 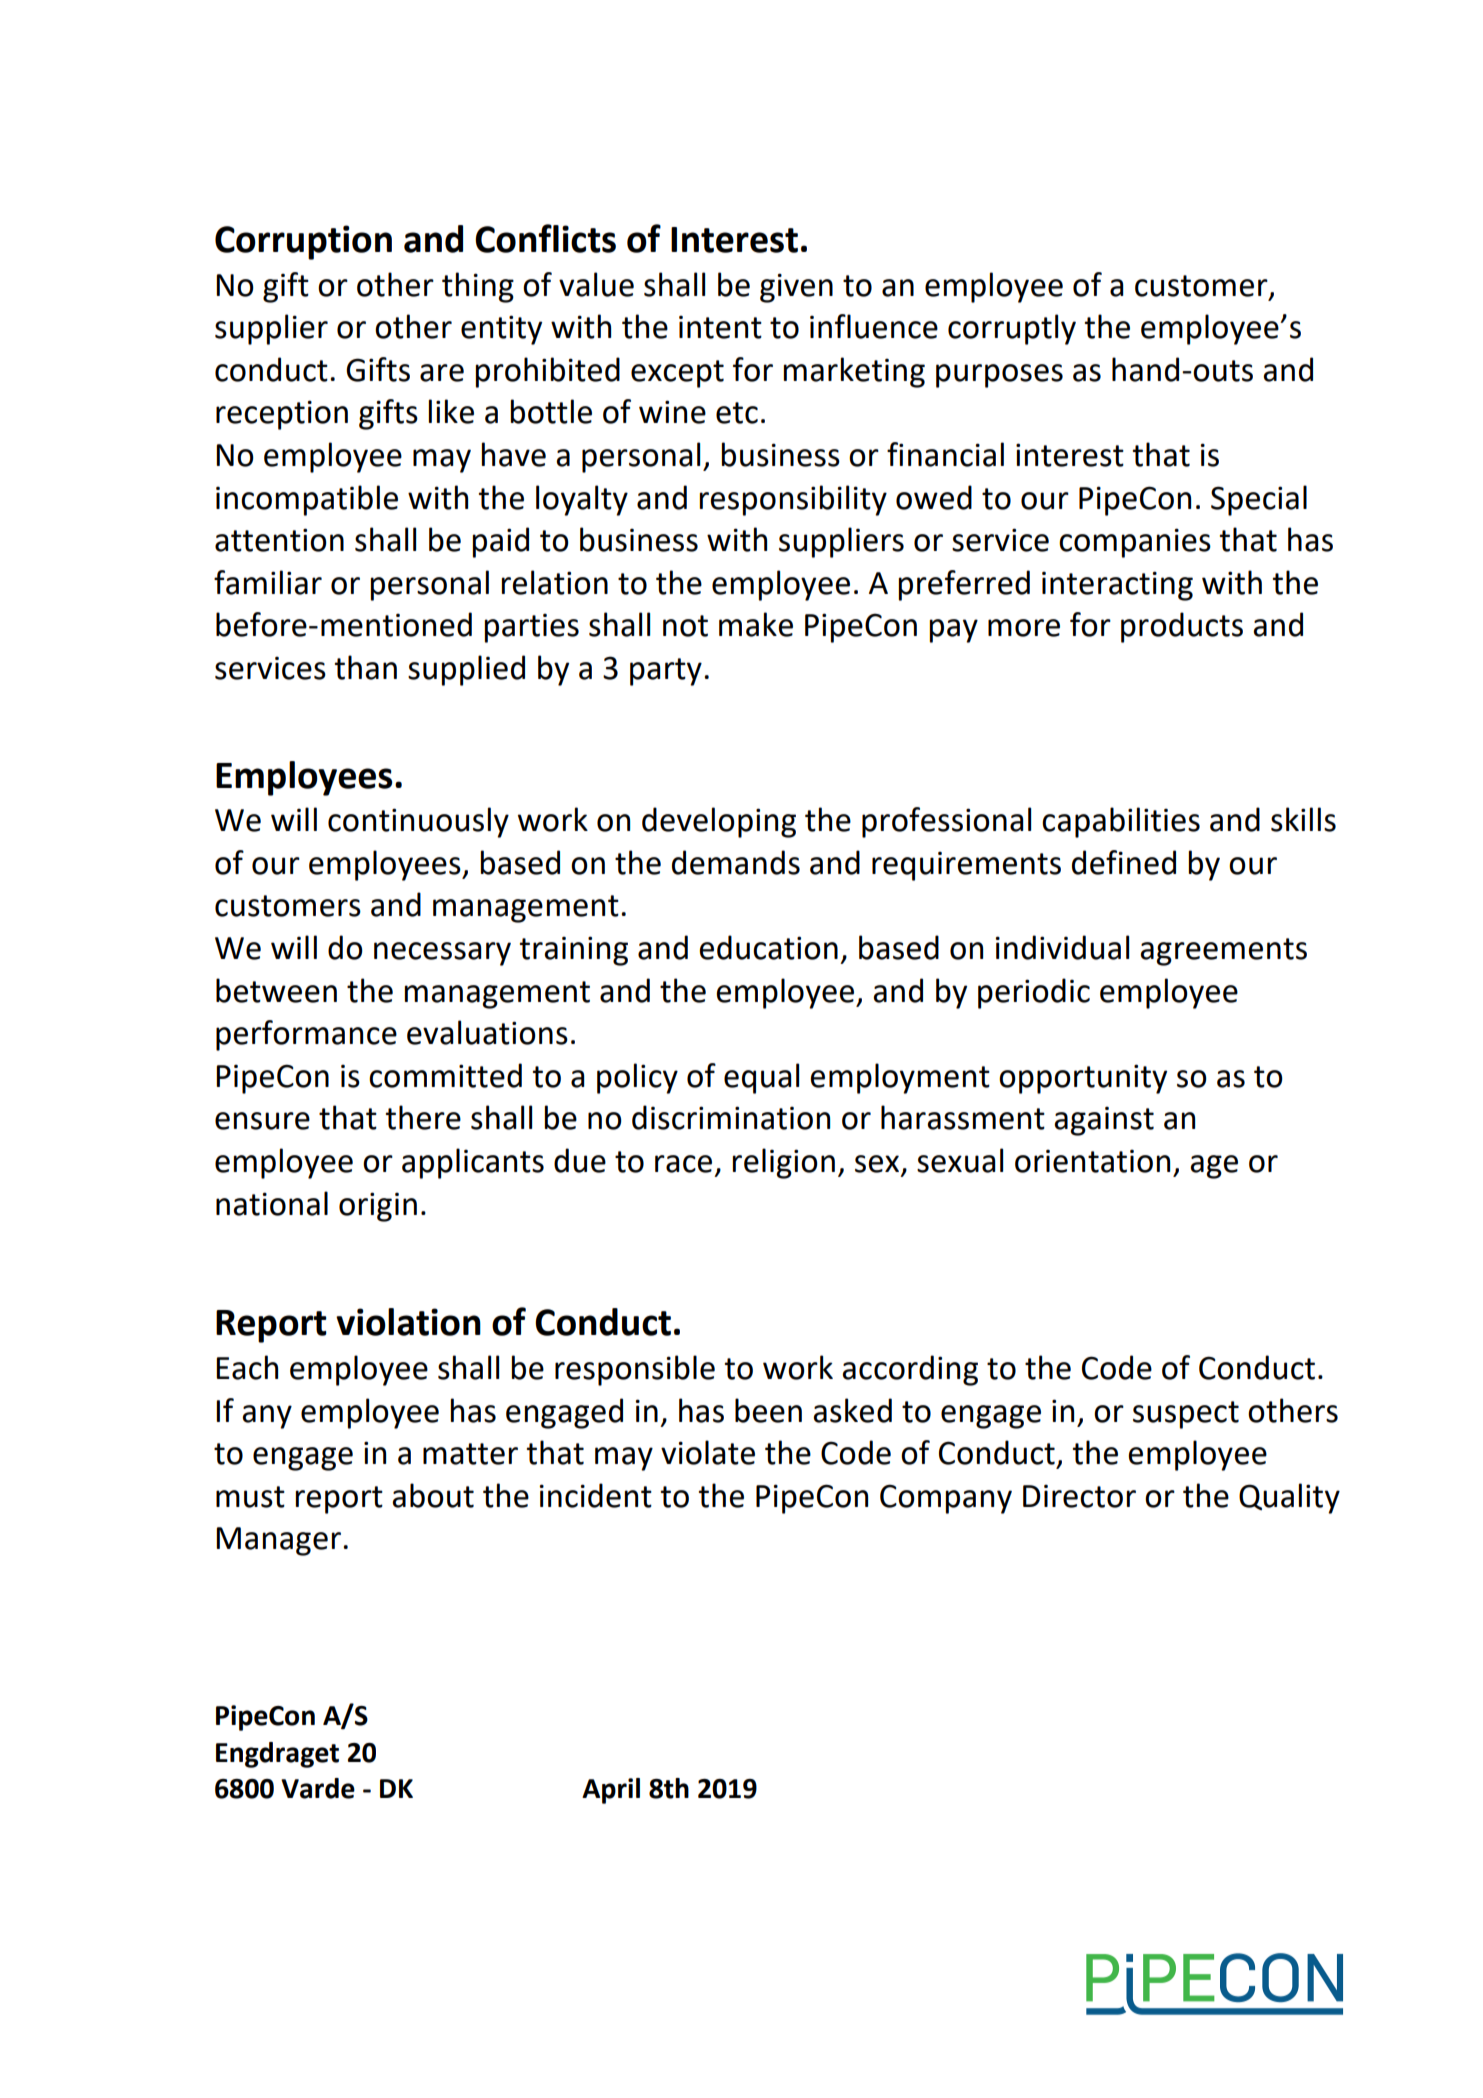 I want to click on April, so click(x=611, y=1791).
